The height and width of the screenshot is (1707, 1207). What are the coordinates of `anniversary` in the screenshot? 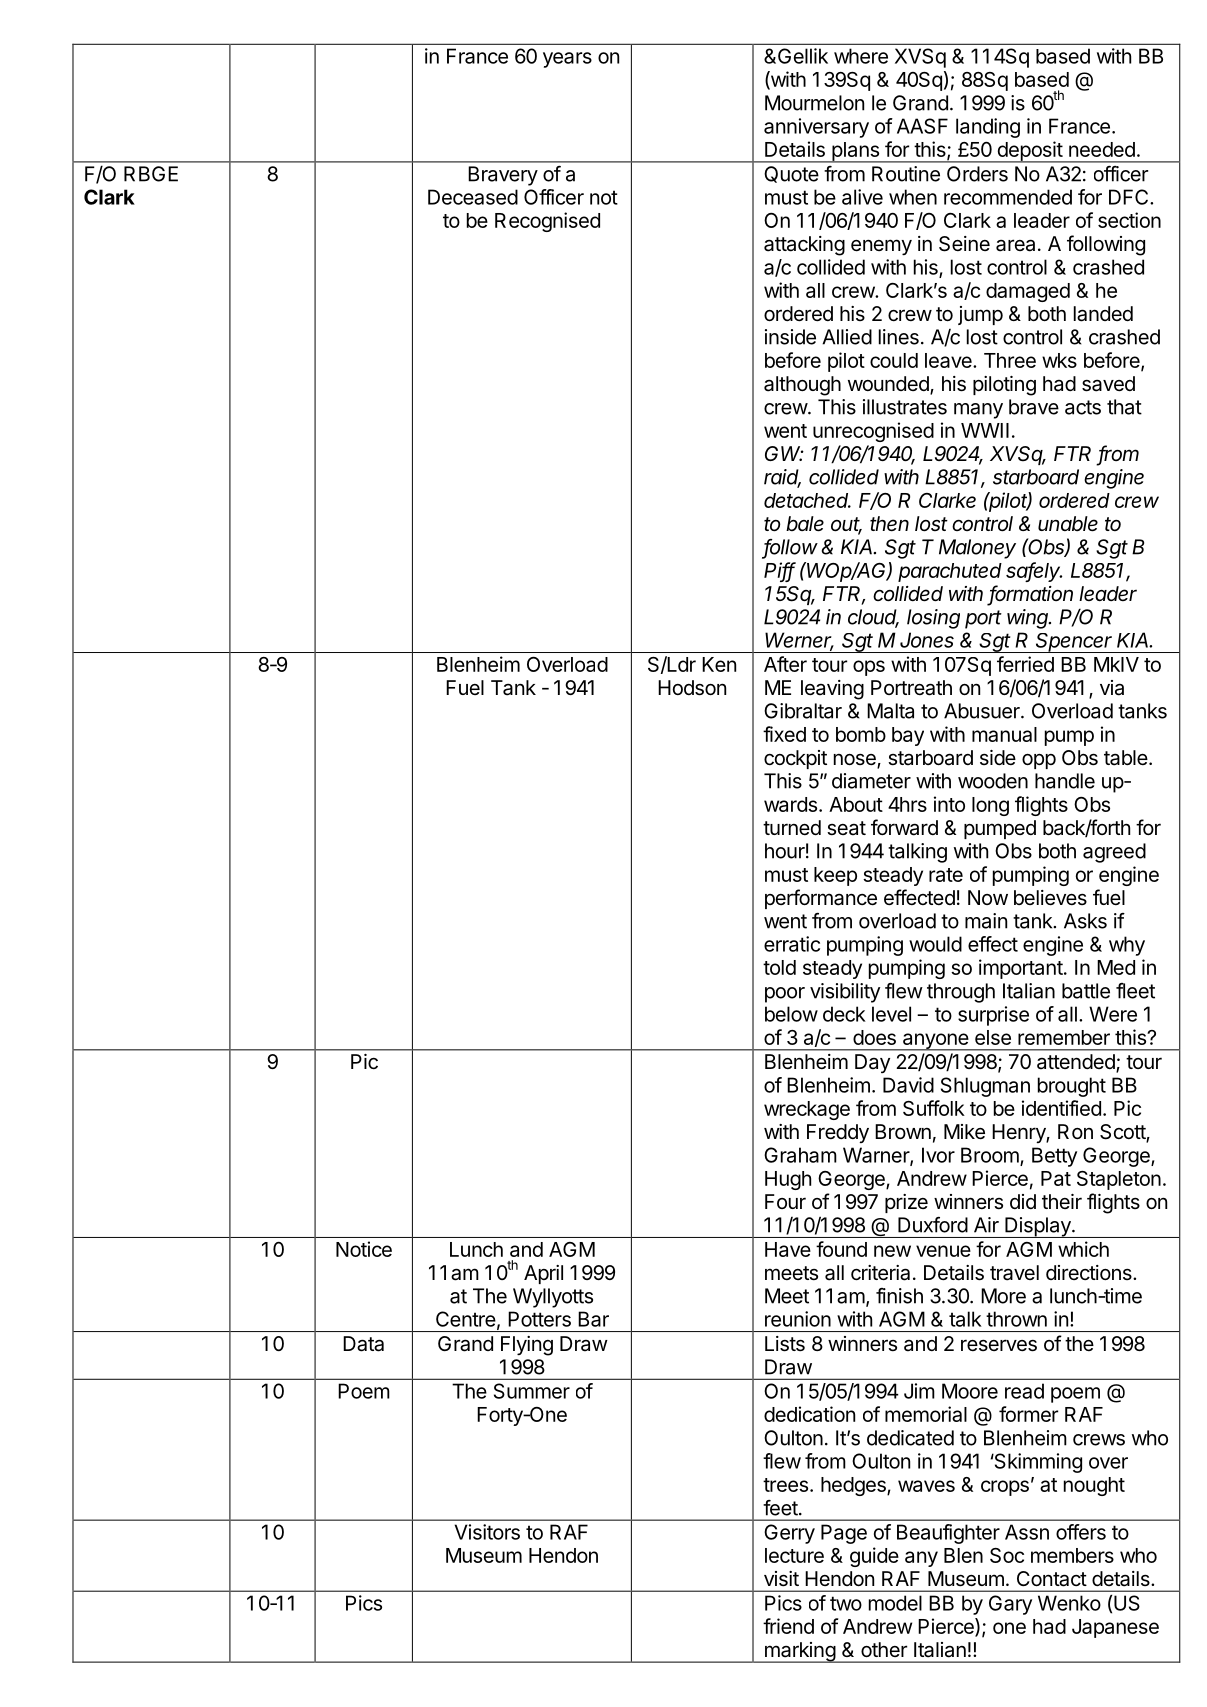 It's located at (816, 128).
